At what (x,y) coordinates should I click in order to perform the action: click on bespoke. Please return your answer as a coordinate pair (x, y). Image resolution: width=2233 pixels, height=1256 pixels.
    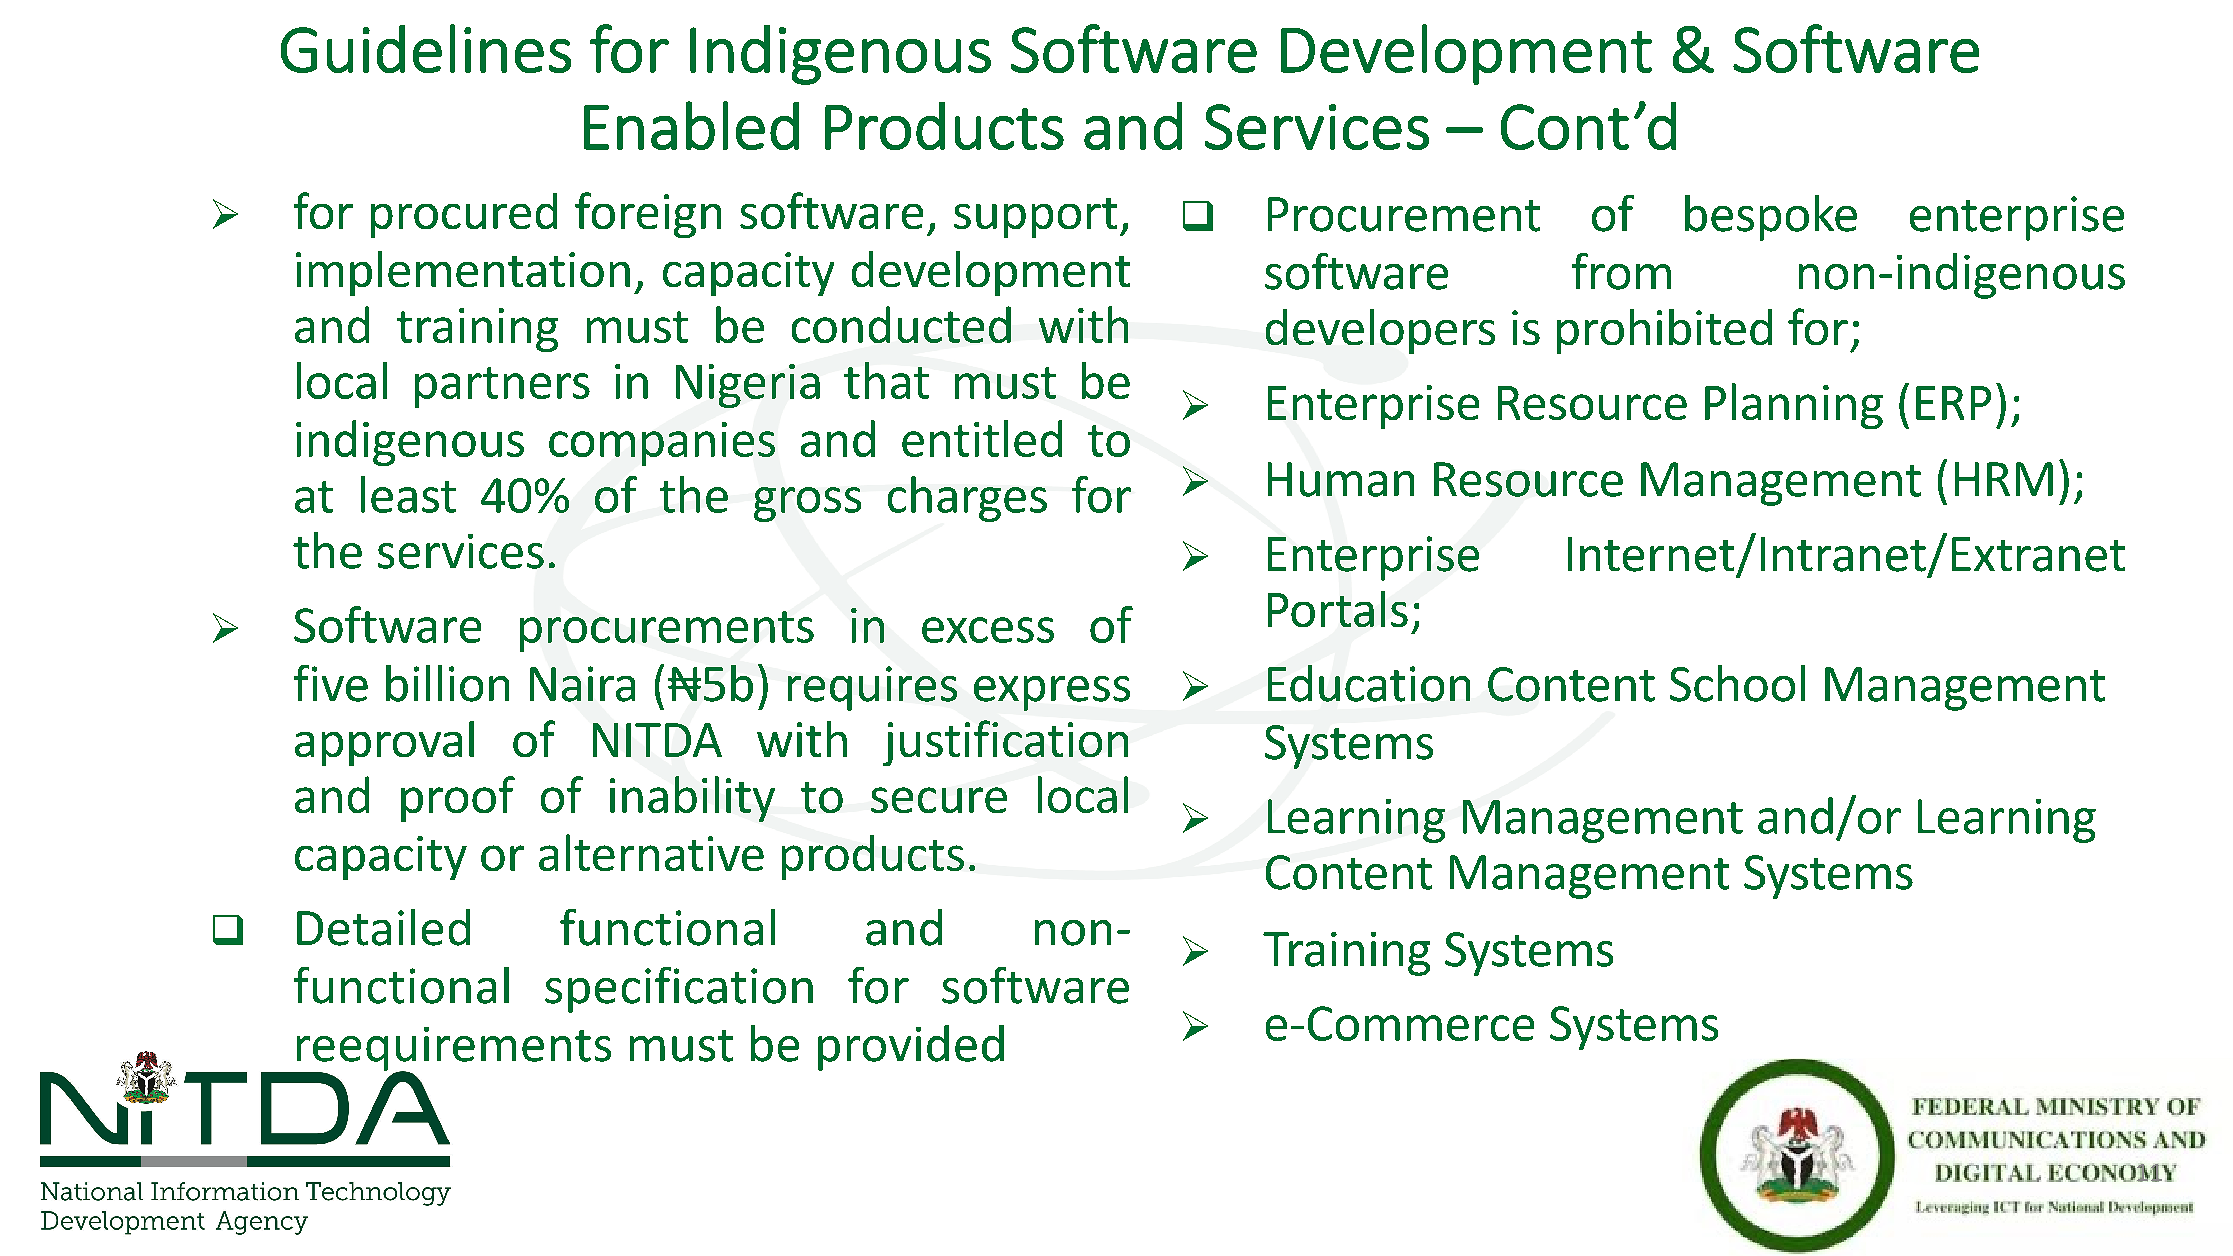
    Looking at the image, I should click on (1771, 218).
